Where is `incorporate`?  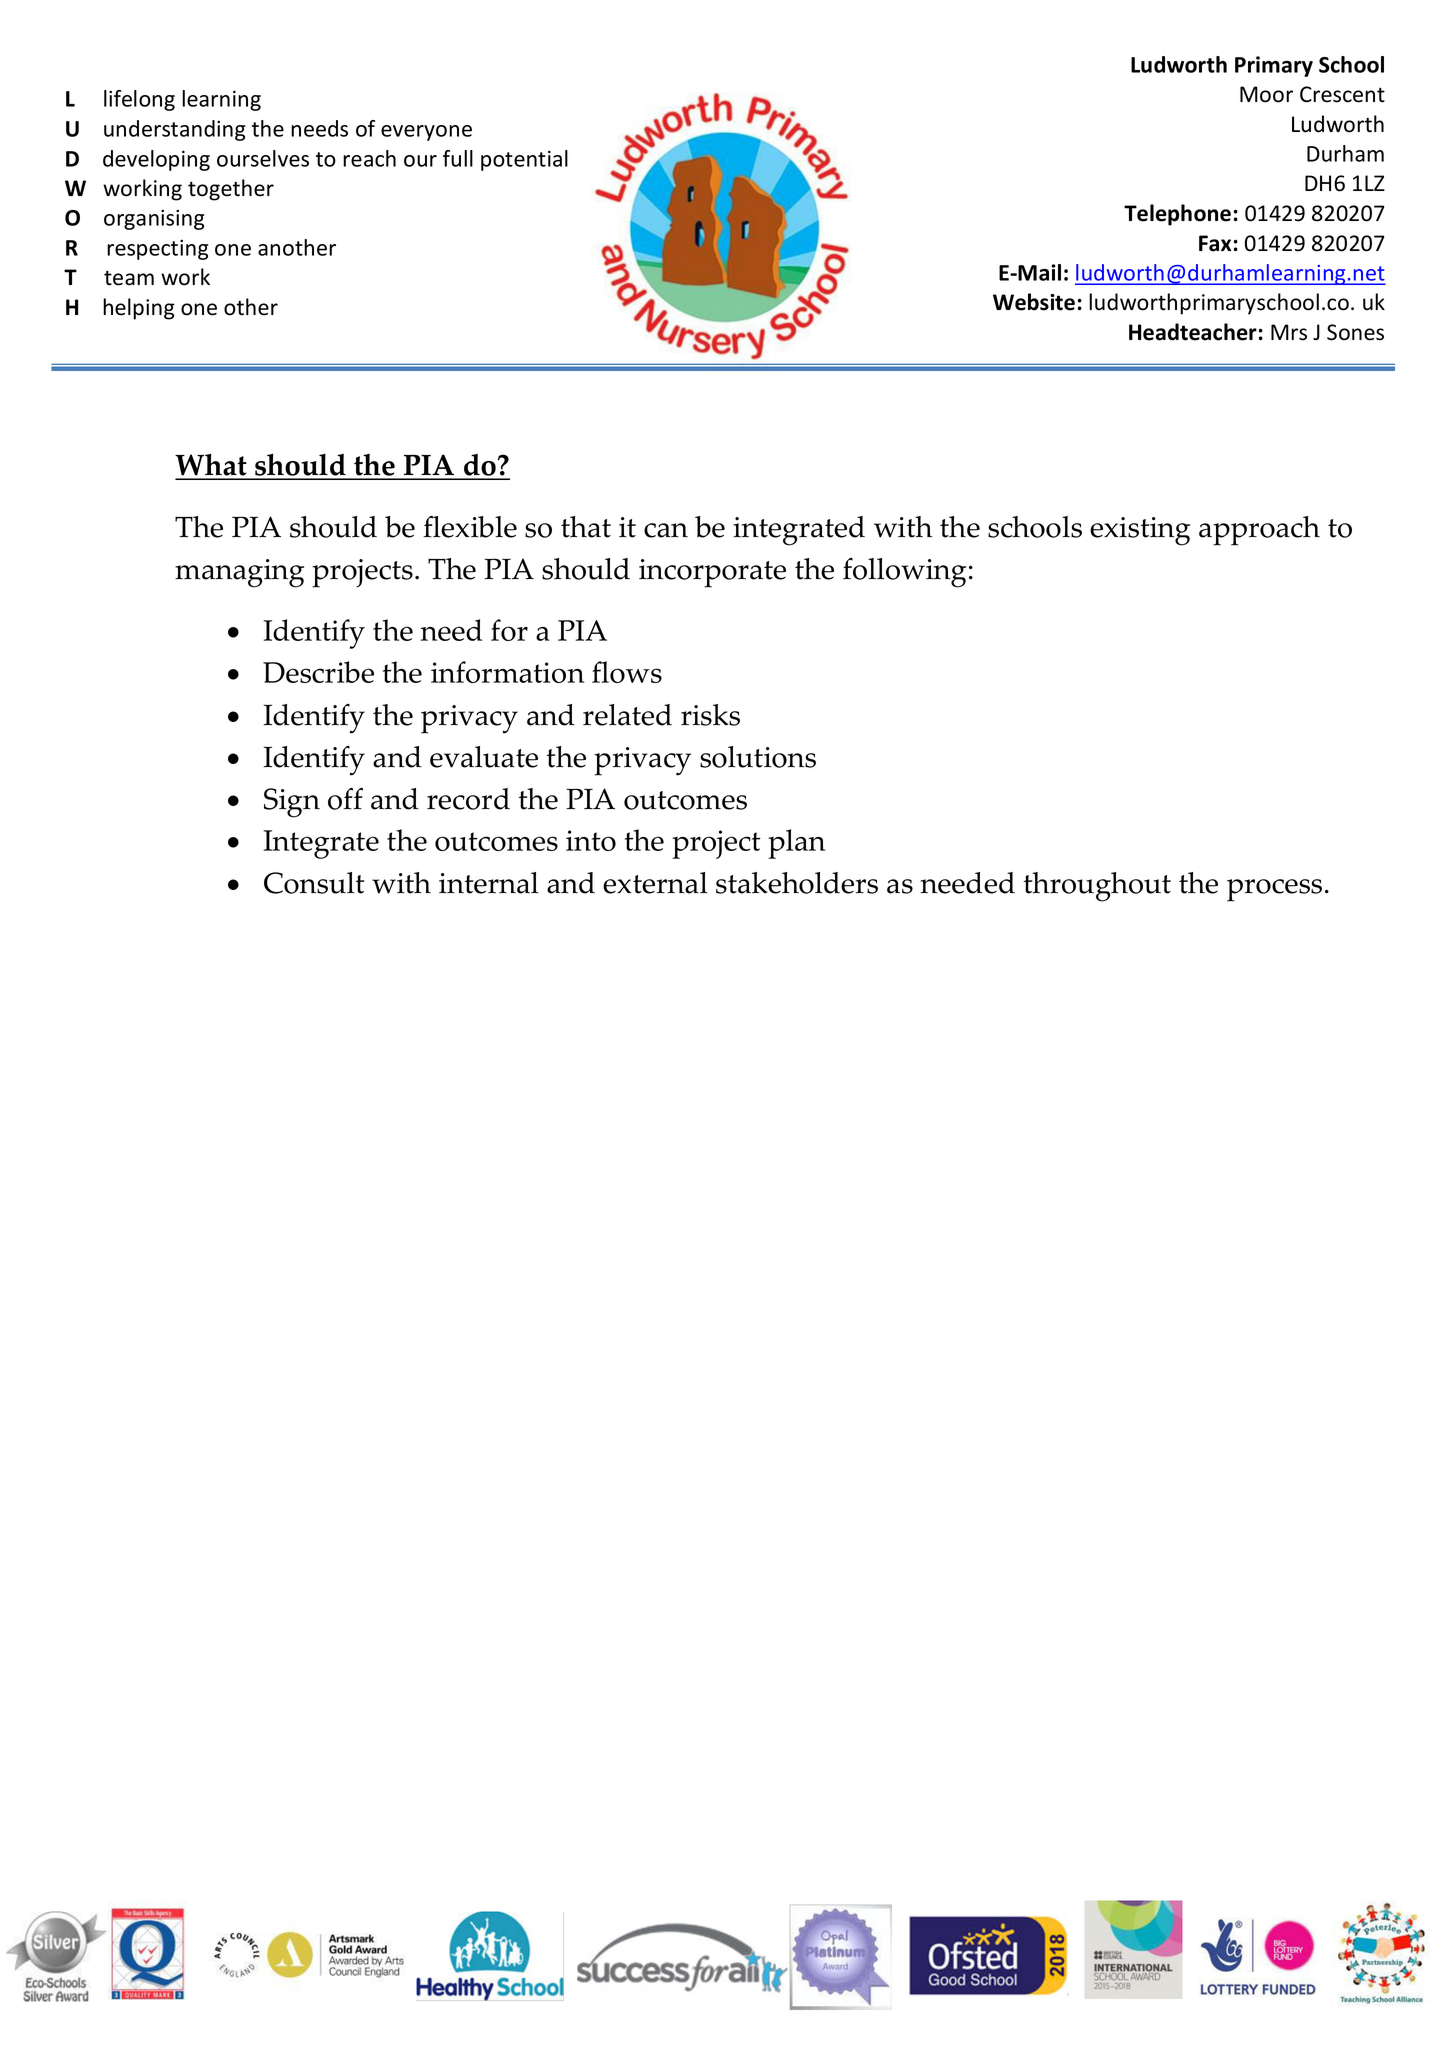
incorporate is located at coordinates (712, 573).
